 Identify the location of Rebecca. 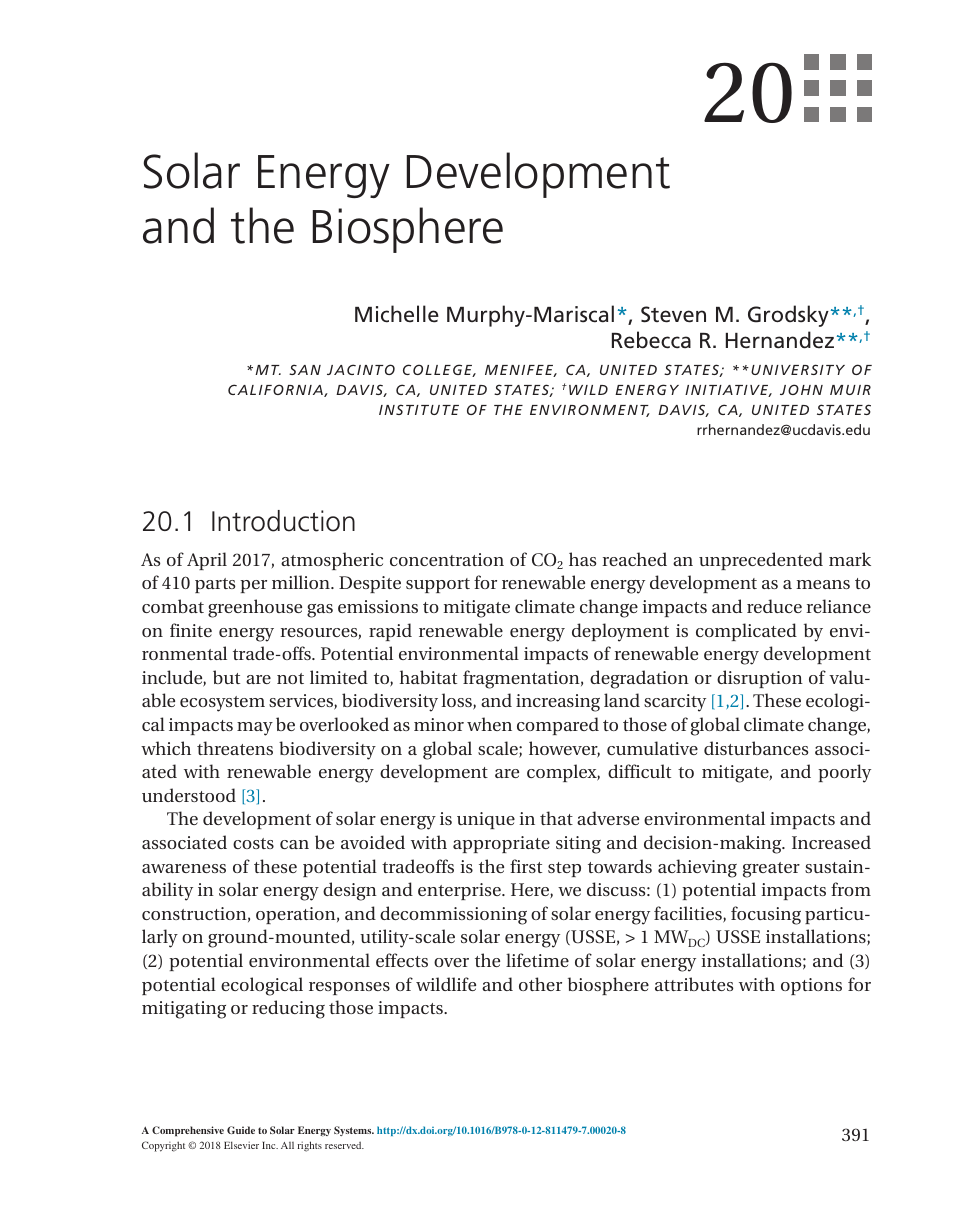
(651, 340).
